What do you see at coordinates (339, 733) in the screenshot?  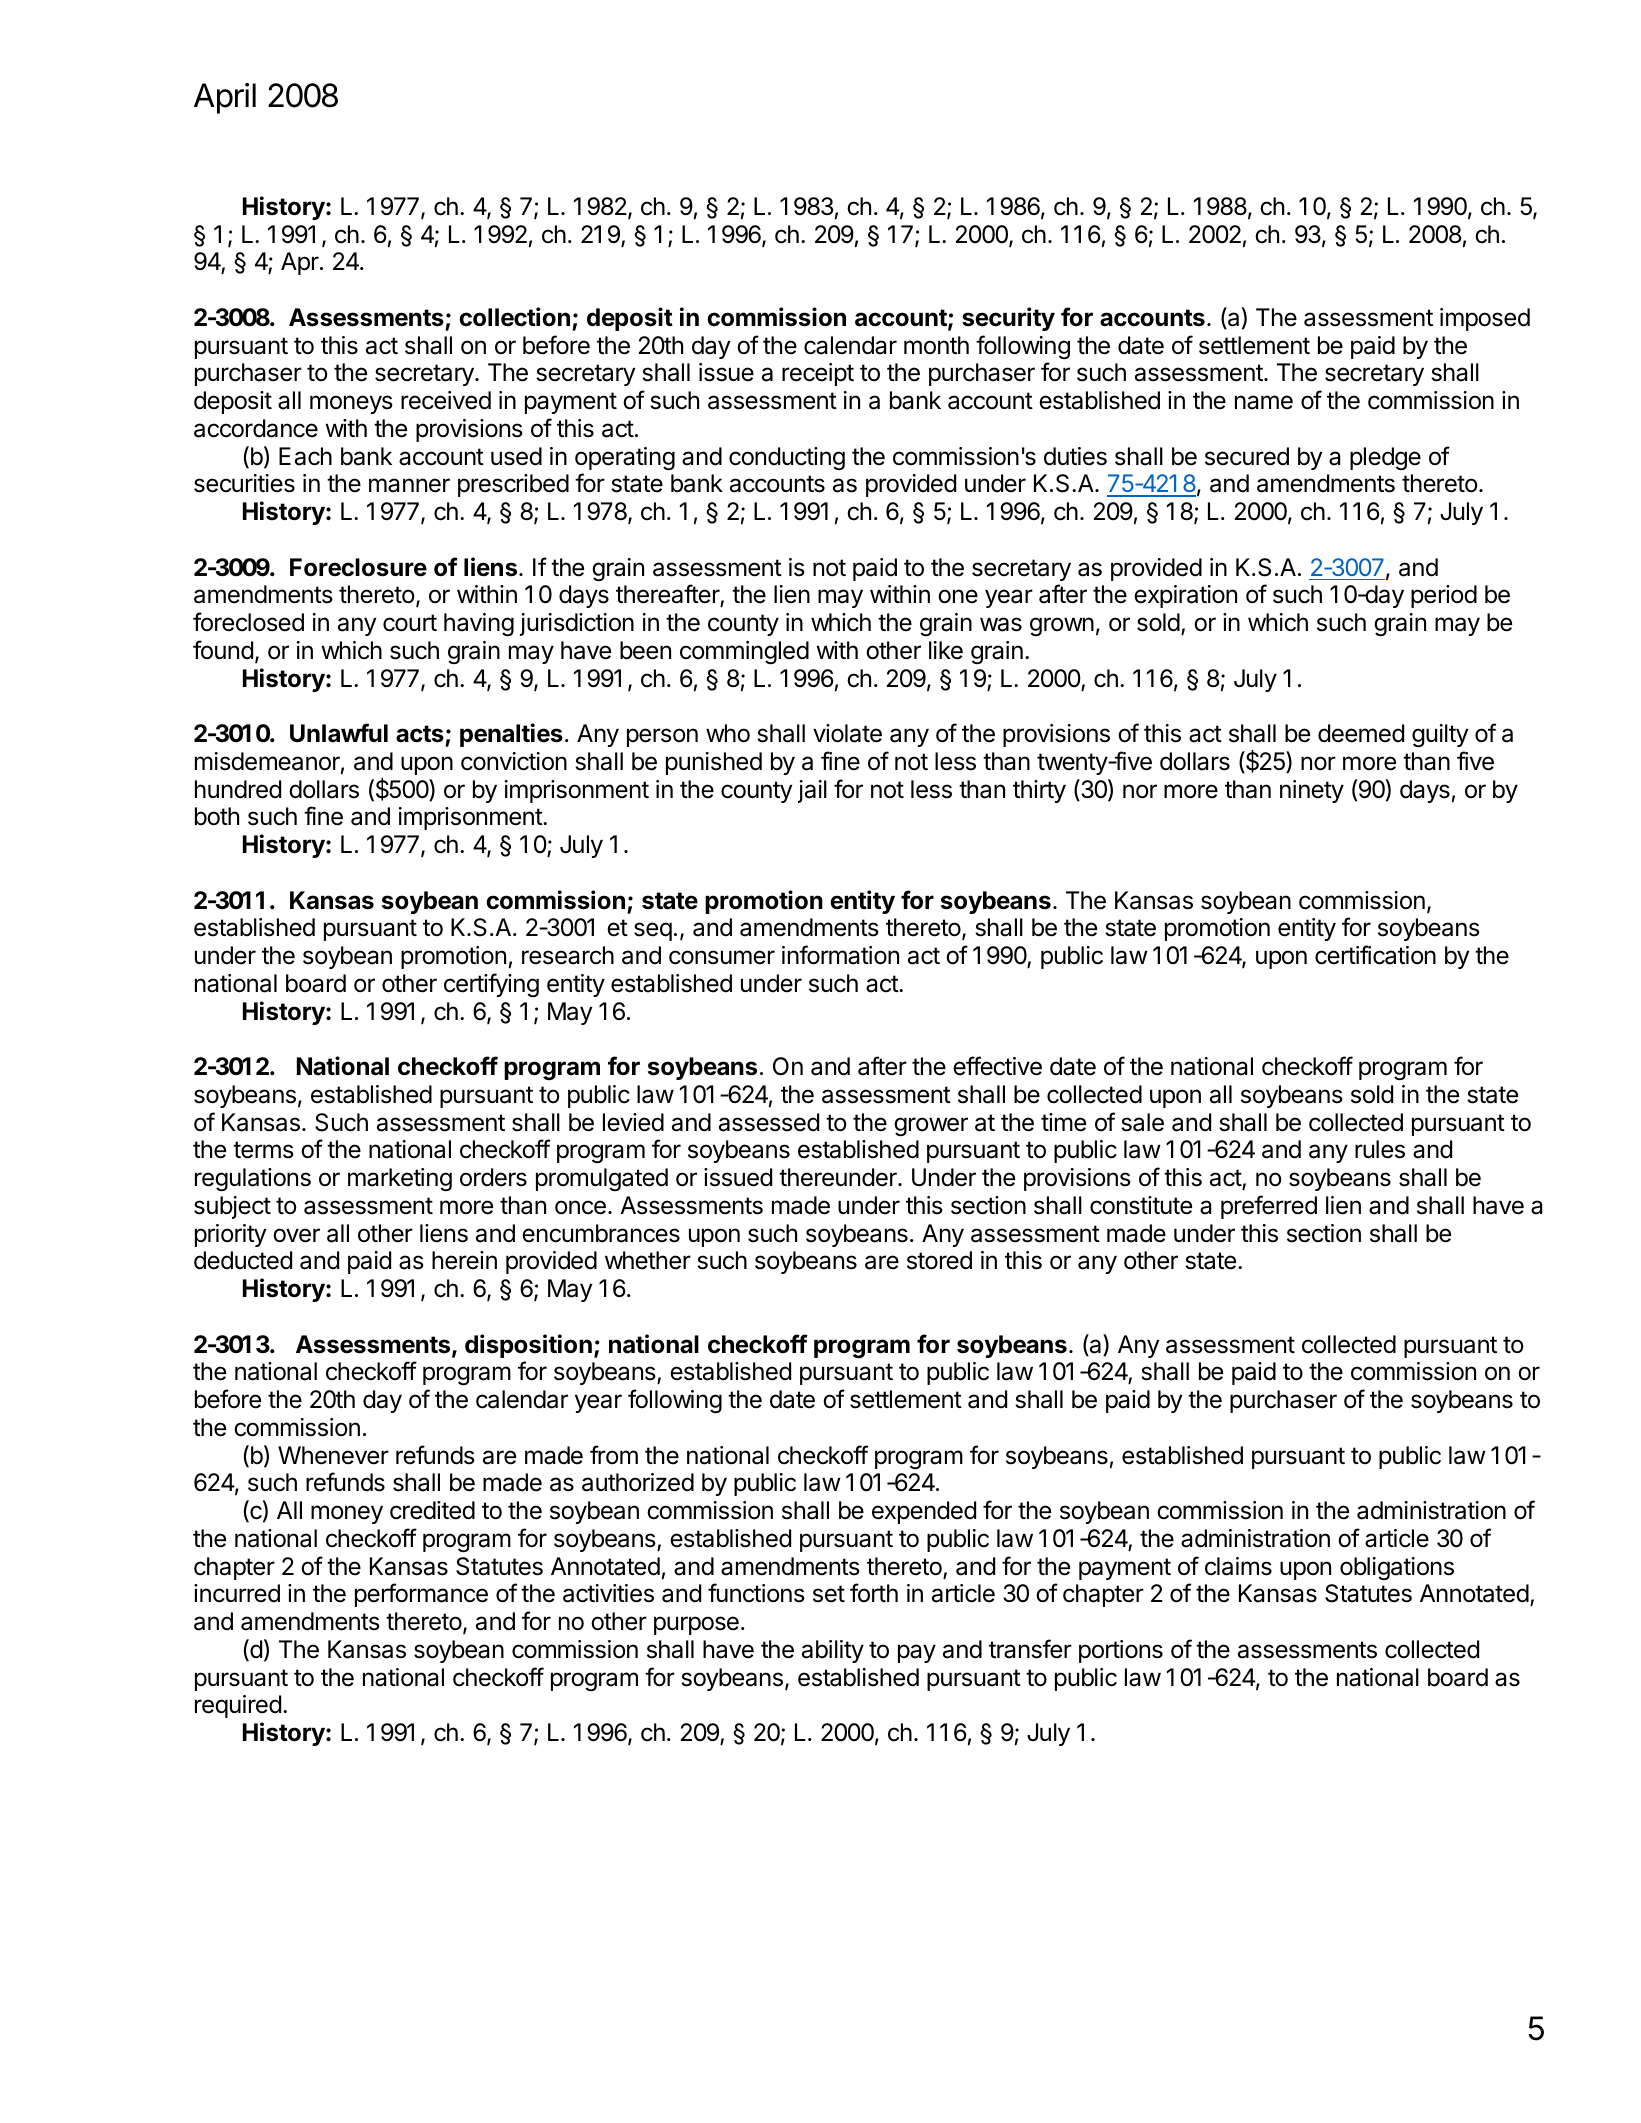 I see `Unlawful` at bounding box center [339, 733].
